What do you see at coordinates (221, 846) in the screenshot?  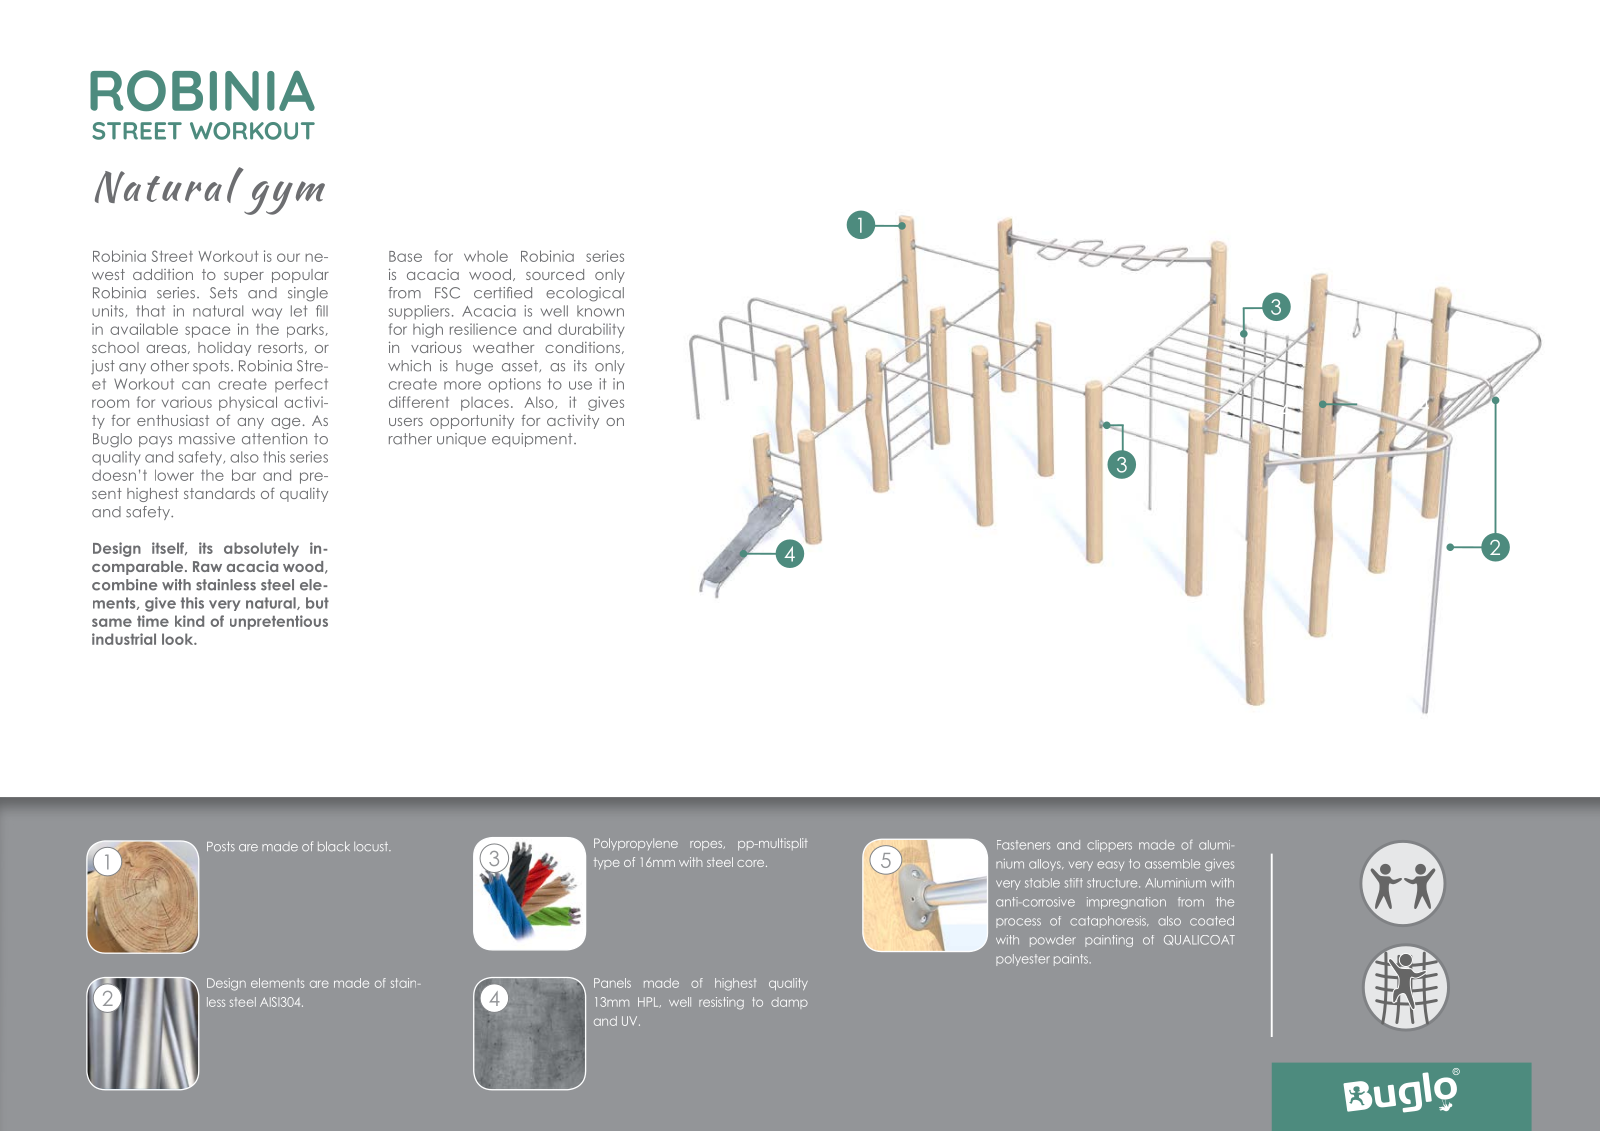 I see `Posts` at bounding box center [221, 846].
